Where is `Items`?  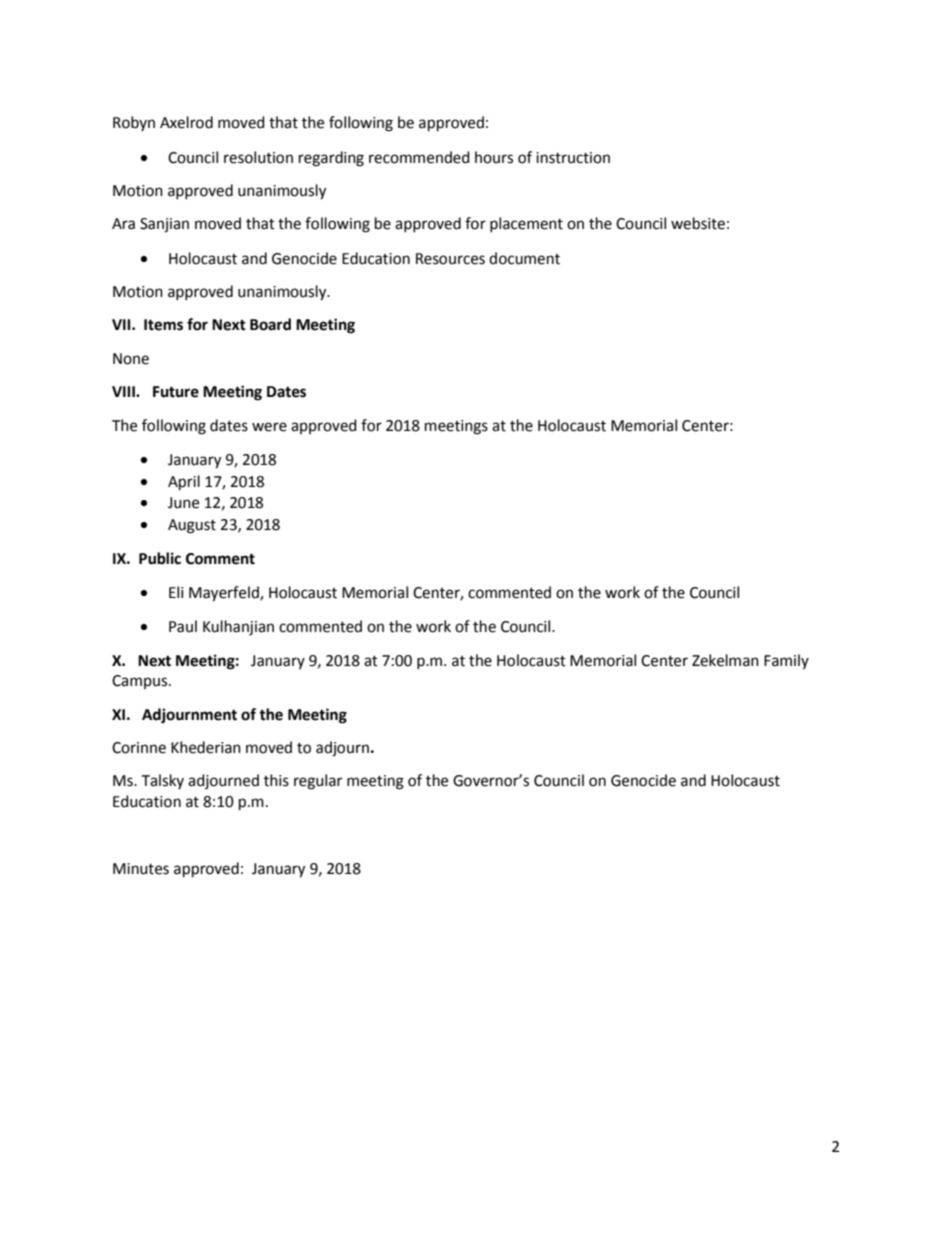 Items is located at coordinates (163, 325).
